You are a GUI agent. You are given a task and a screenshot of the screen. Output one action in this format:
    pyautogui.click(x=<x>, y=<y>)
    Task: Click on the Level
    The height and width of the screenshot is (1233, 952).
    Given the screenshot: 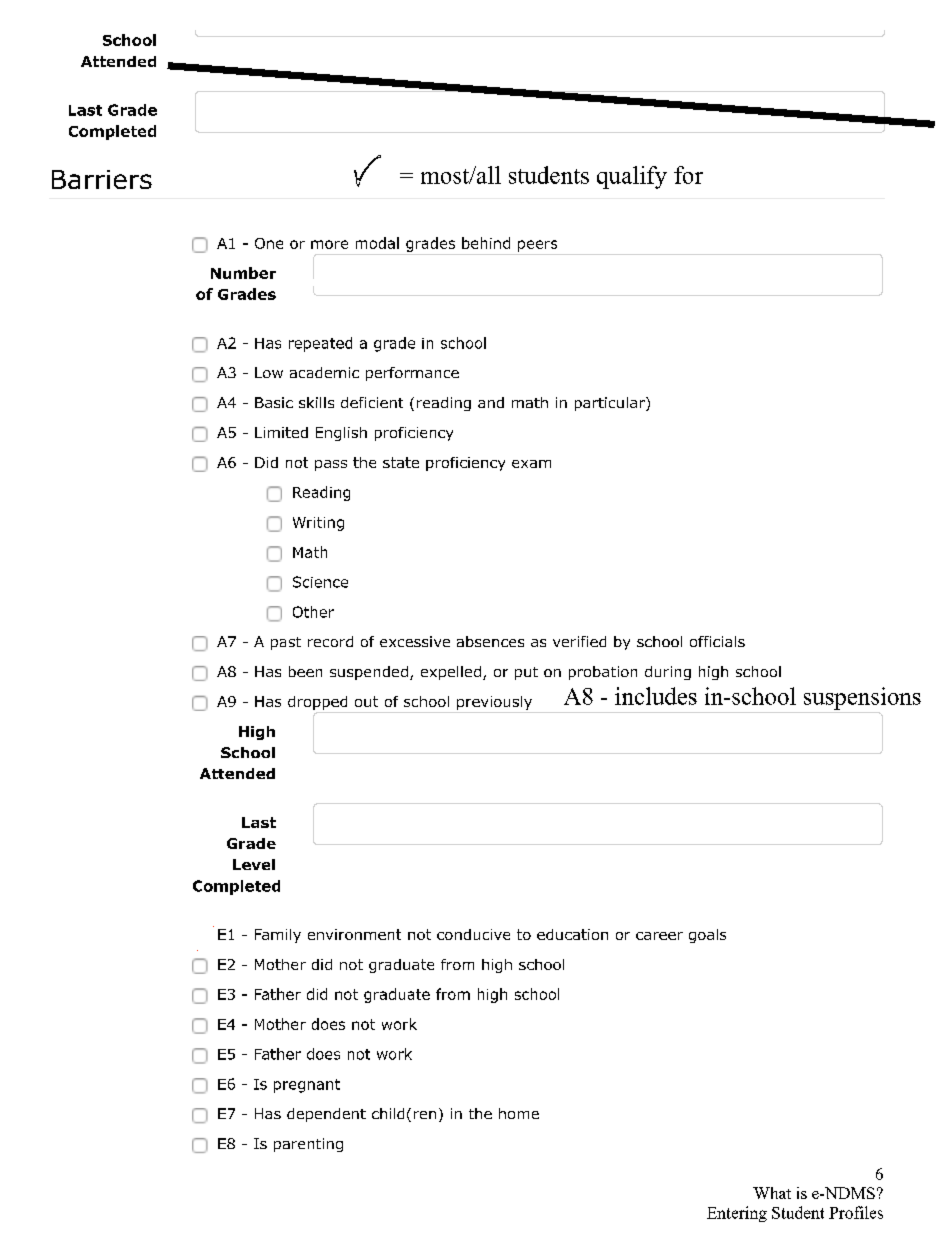 What is the action you would take?
    pyautogui.click(x=254, y=864)
